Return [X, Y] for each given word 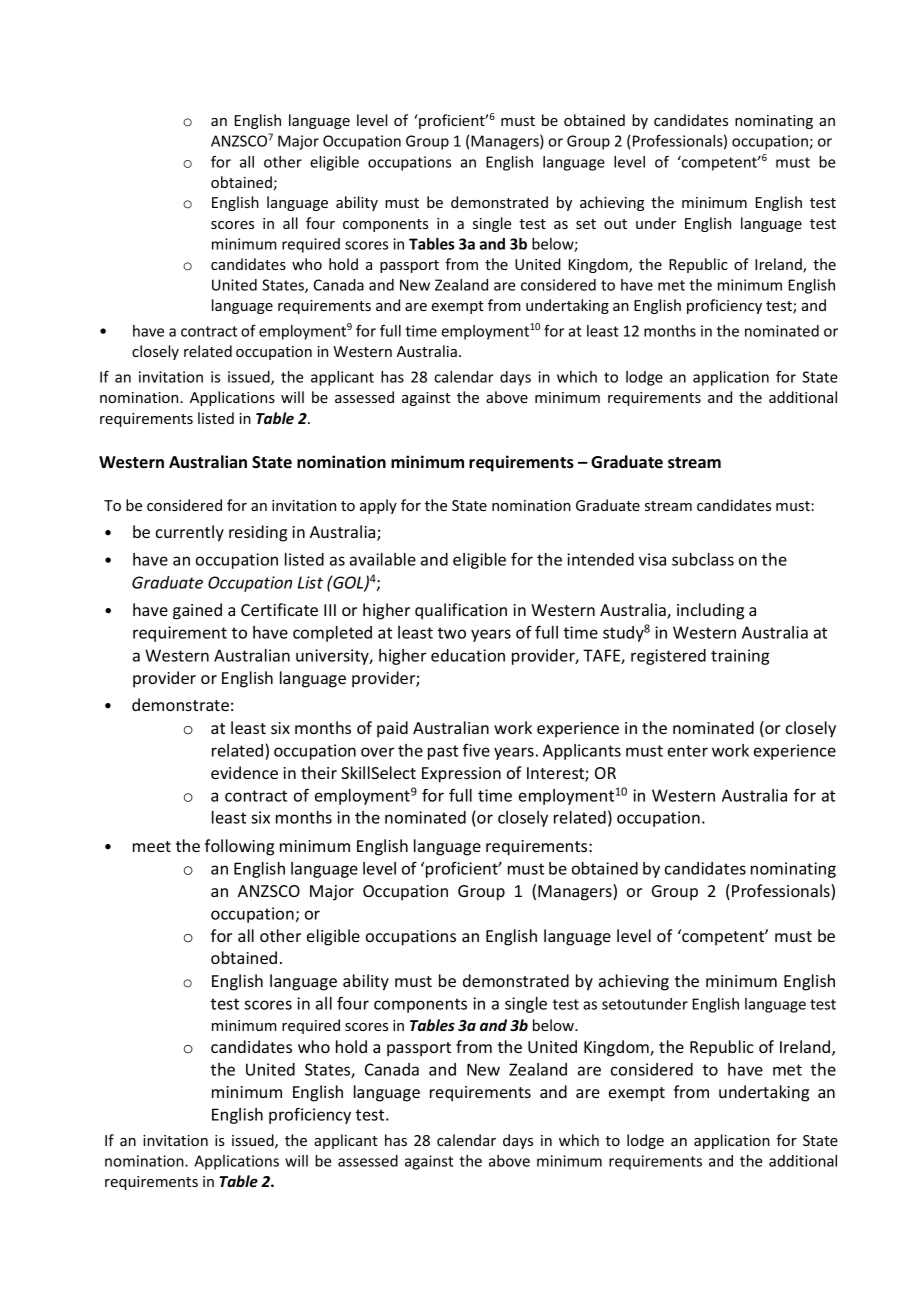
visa [652, 559]
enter [688, 751]
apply [378, 506]
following [239, 847]
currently [190, 533]
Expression [461, 775]
